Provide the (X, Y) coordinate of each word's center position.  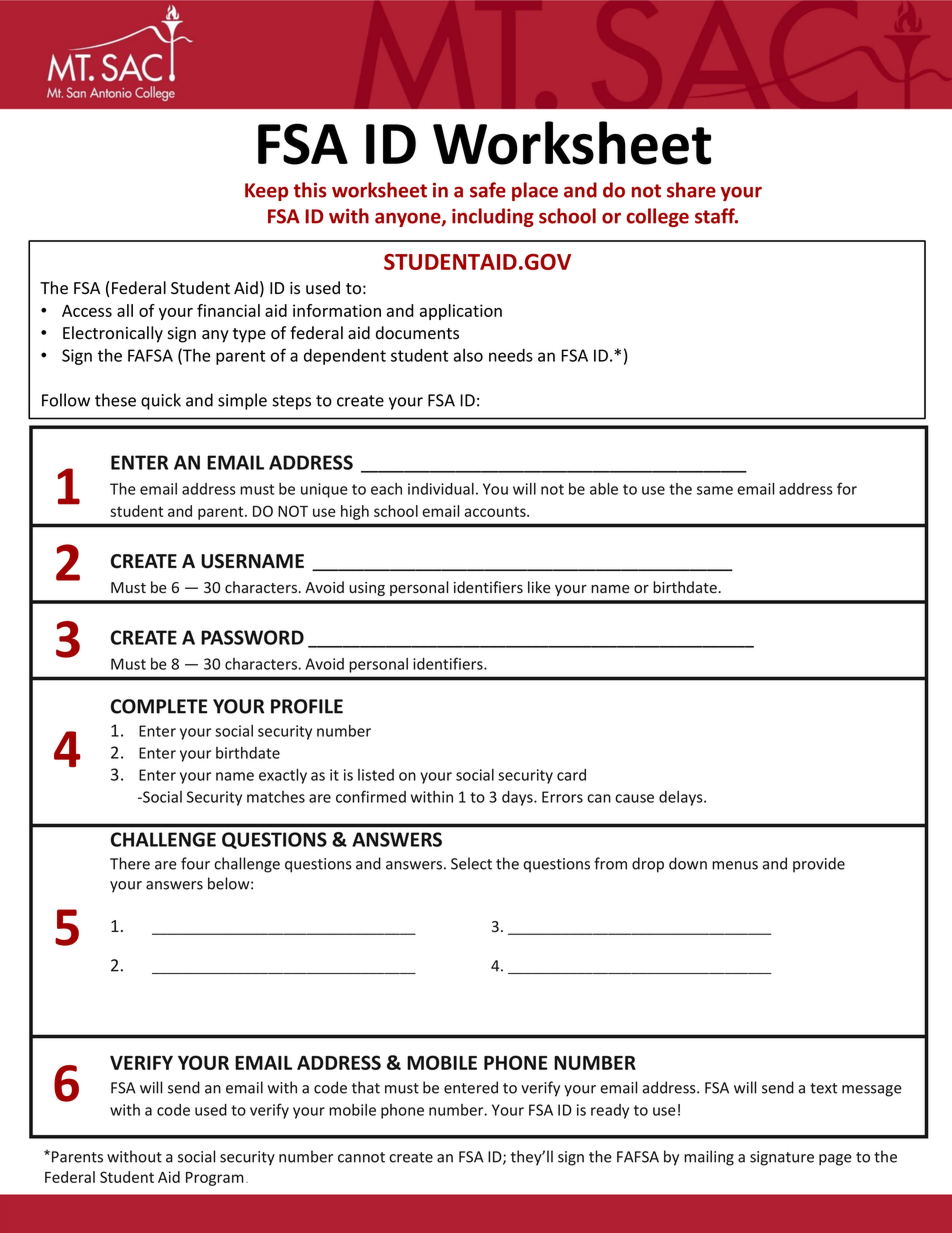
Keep (266, 192)
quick (161, 401)
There (130, 863)
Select (471, 863)
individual (441, 489)
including (493, 217)
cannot (361, 1157)
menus (735, 865)
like (539, 587)
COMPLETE (159, 706)
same (715, 490)
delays (682, 798)
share (691, 190)
